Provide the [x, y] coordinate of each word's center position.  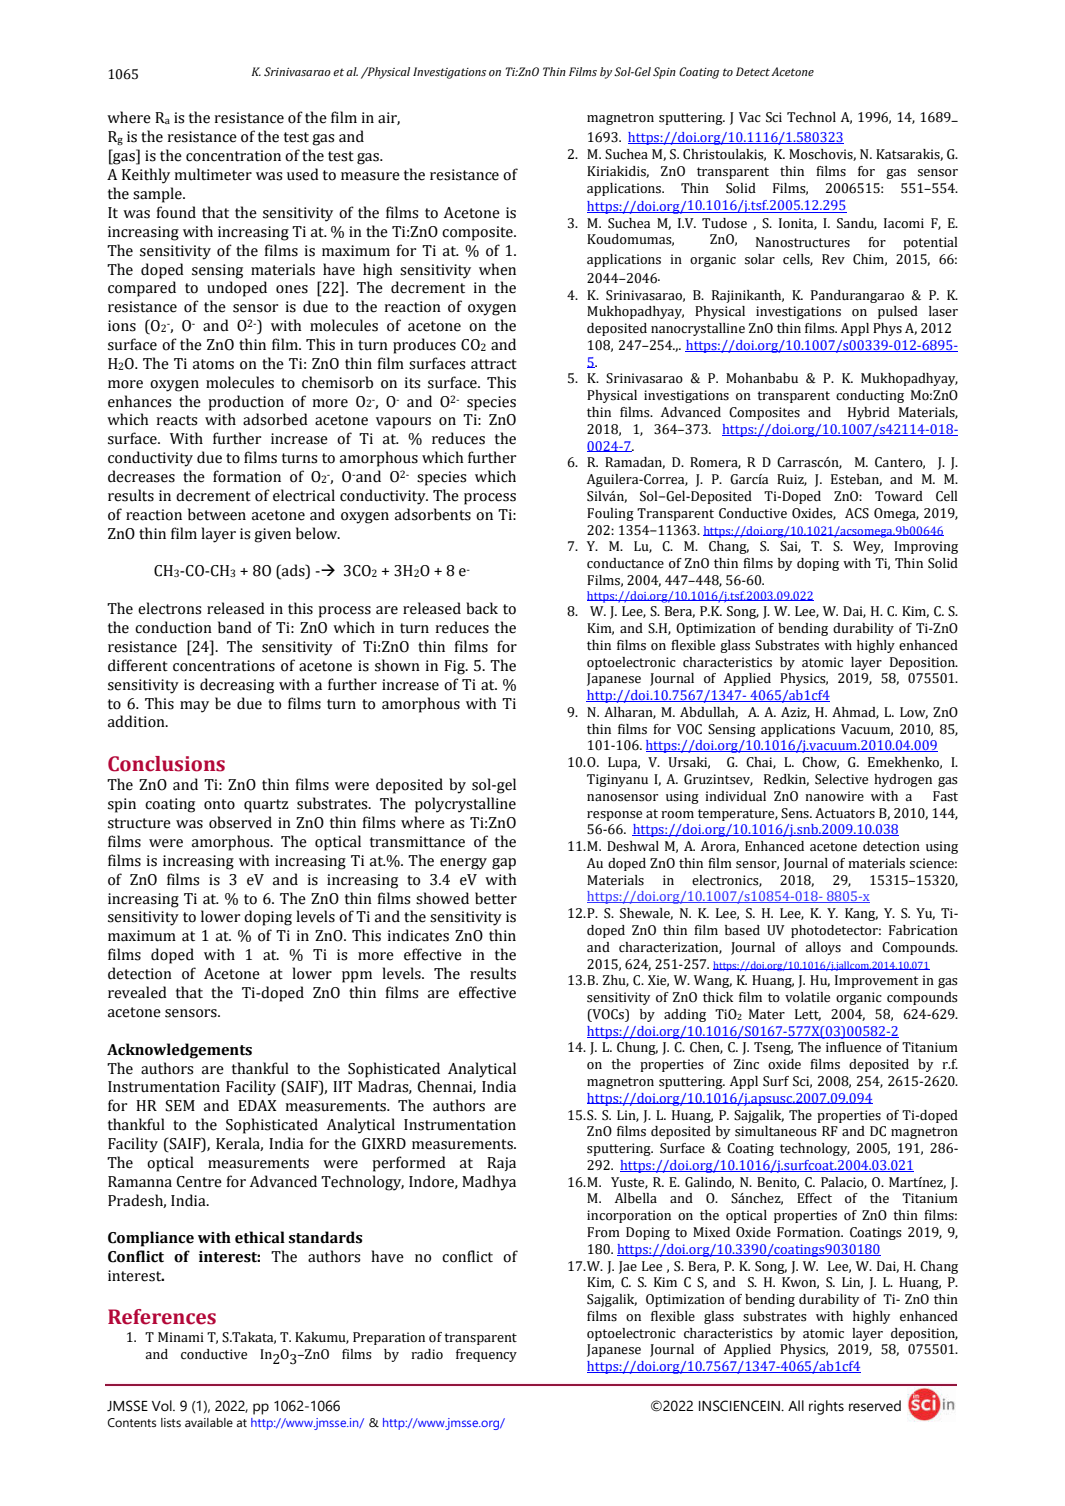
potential [930, 243]
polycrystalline [465, 805]
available [209, 1422]
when [497, 269]
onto [219, 804]
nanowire [834, 796]
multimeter [213, 174]
